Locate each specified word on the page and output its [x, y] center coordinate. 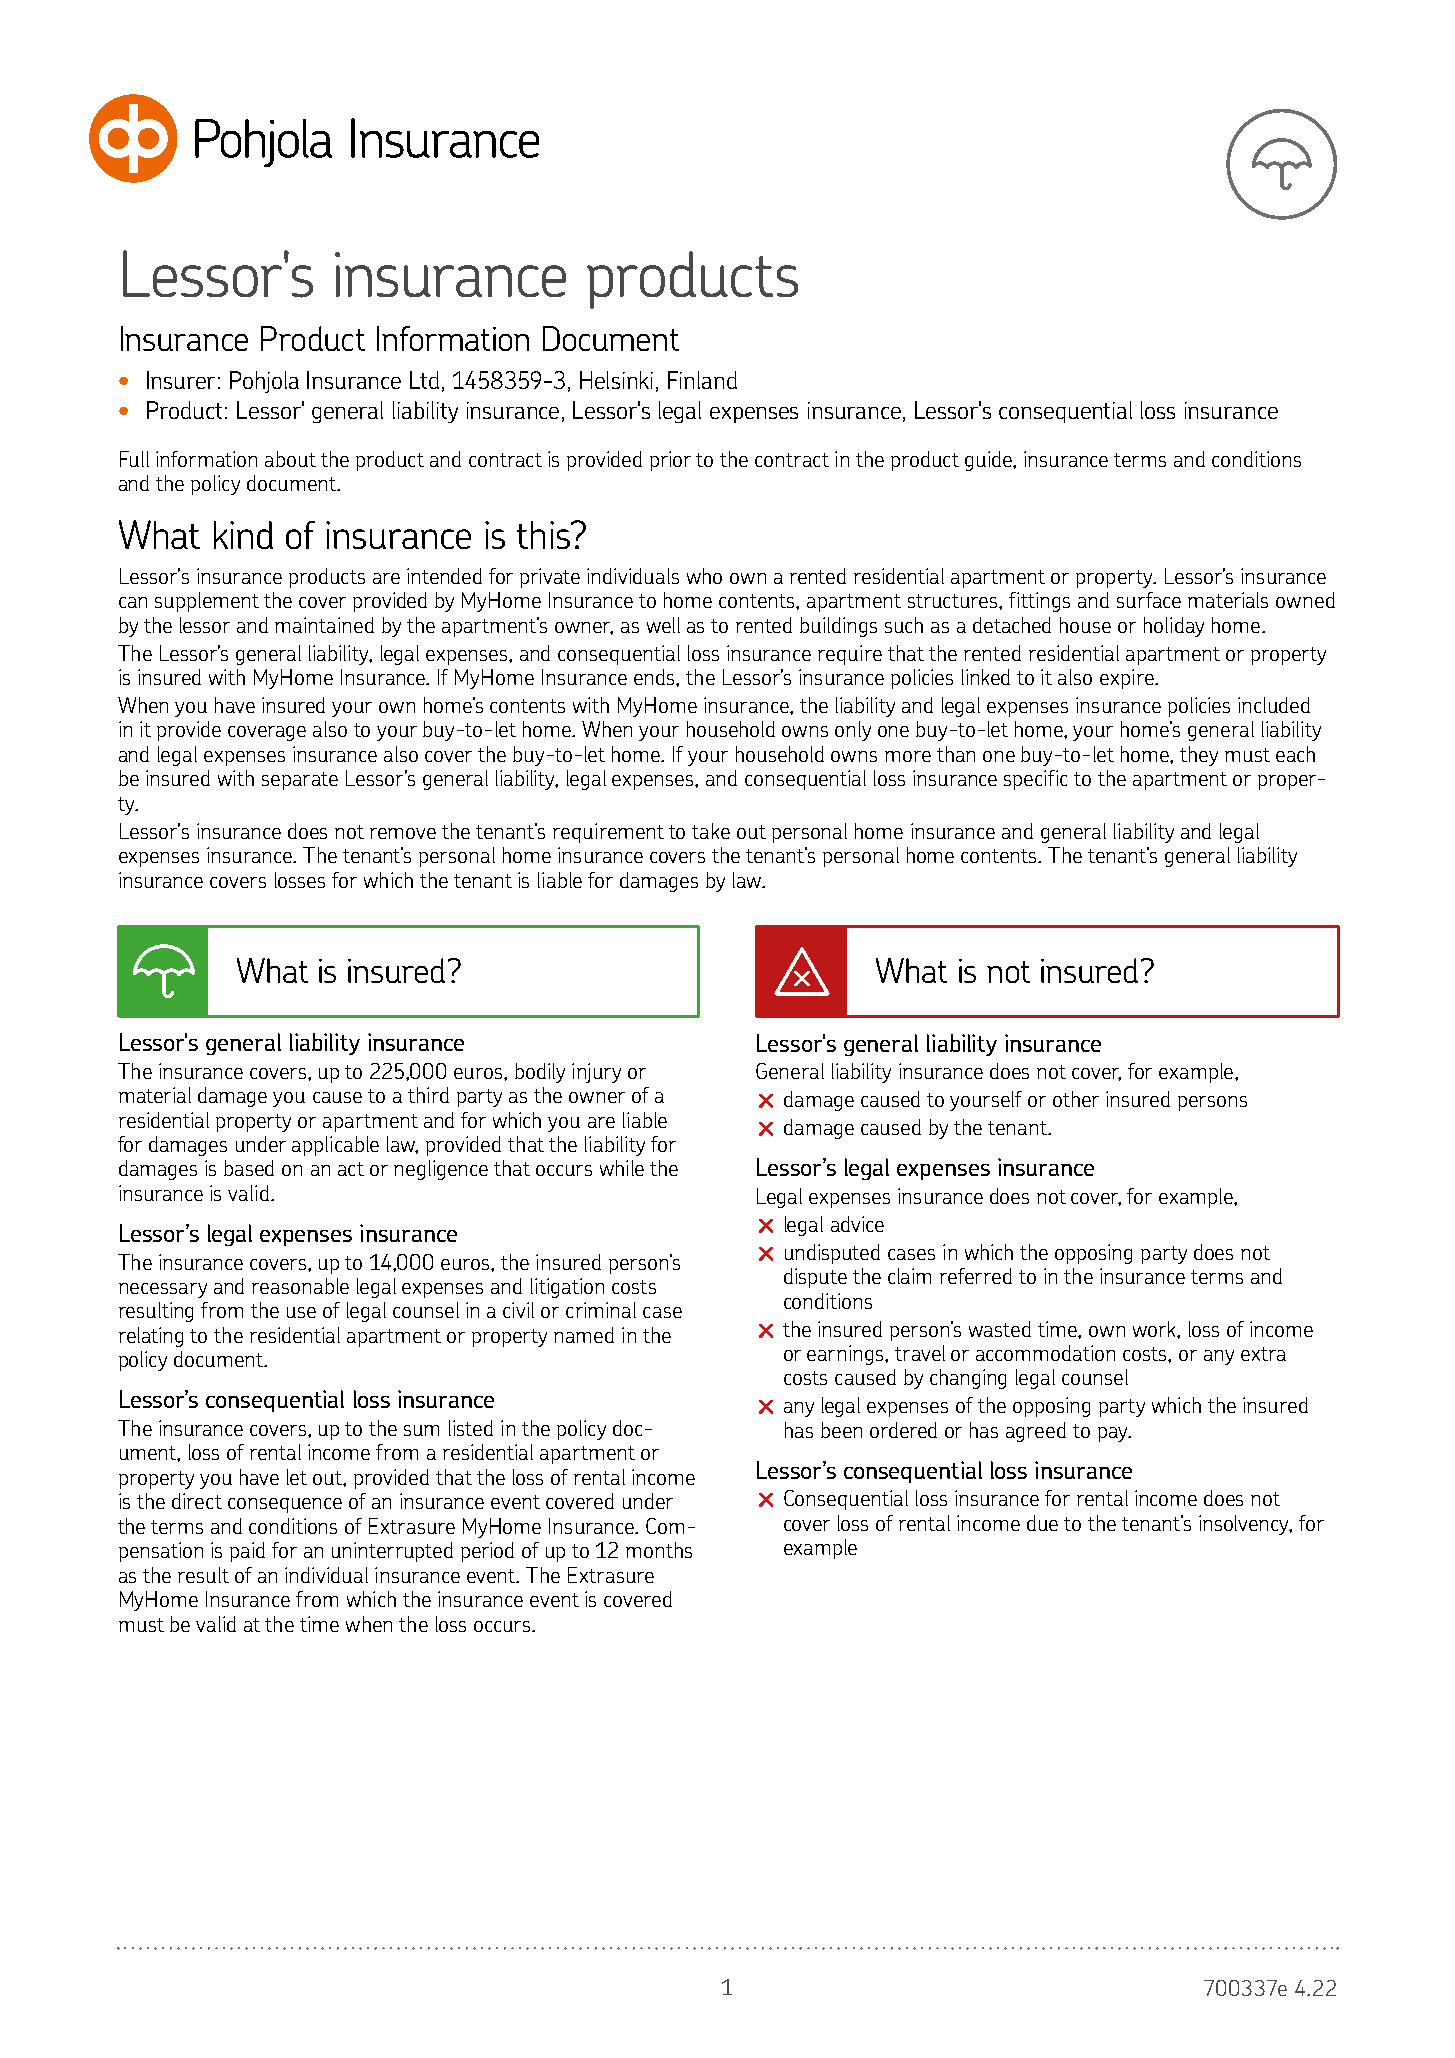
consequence [285, 1505]
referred [976, 1276]
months [659, 1550]
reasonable [300, 1286]
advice [857, 1224]
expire [1128, 679]
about [290, 459]
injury [596, 1073]
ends [655, 677]
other [1076, 1099]
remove [403, 833]
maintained [324, 625]
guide [989, 461]
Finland [702, 380]
